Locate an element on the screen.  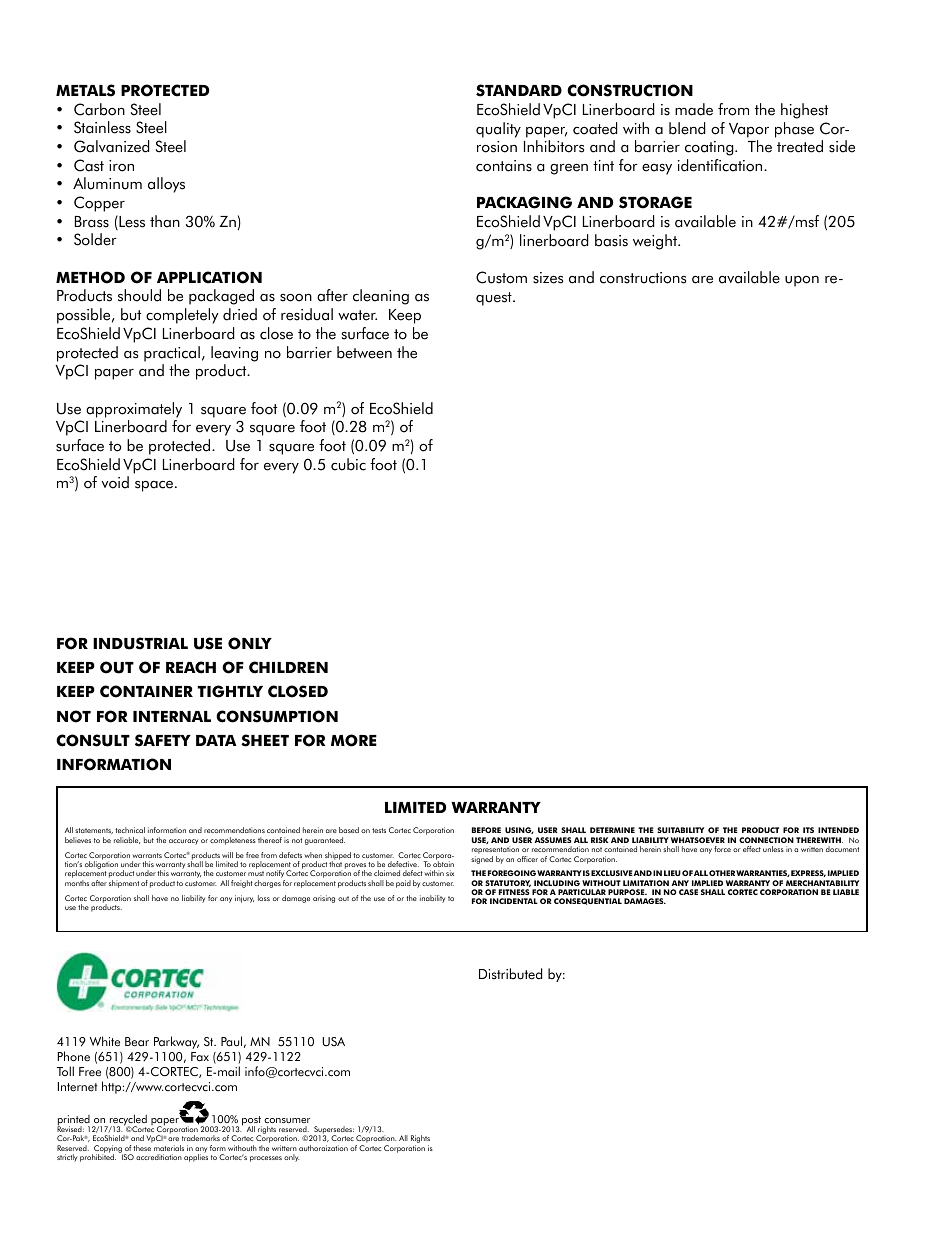
Vapor is located at coordinates (749, 130).
